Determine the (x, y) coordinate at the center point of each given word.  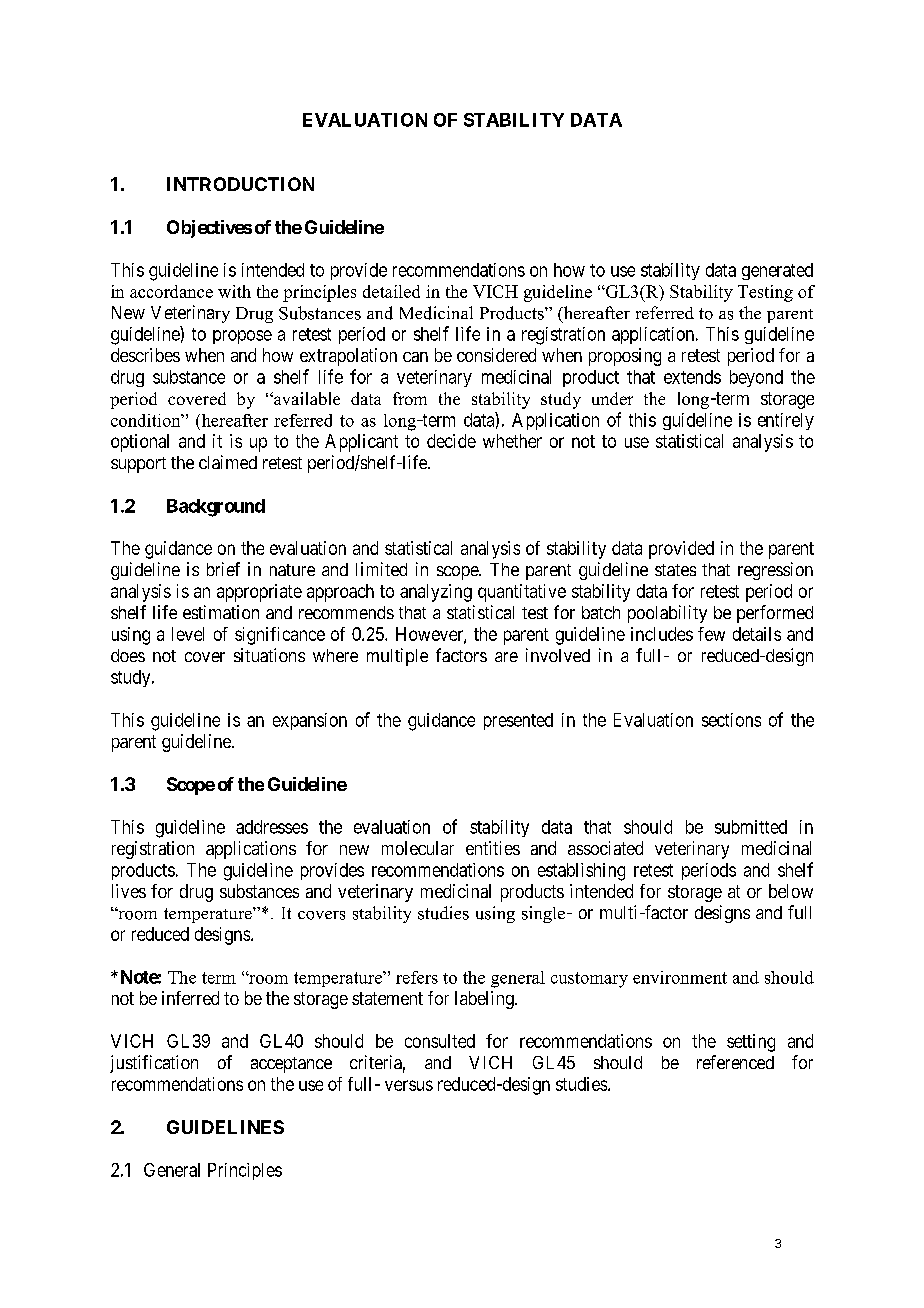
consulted (440, 1041)
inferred (190, 998)
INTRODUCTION (240, 184)
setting (751, 1043)
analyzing (436, 593)
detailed (391, 291)
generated (777, 271)
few (711, 634)
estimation (221, 612)
